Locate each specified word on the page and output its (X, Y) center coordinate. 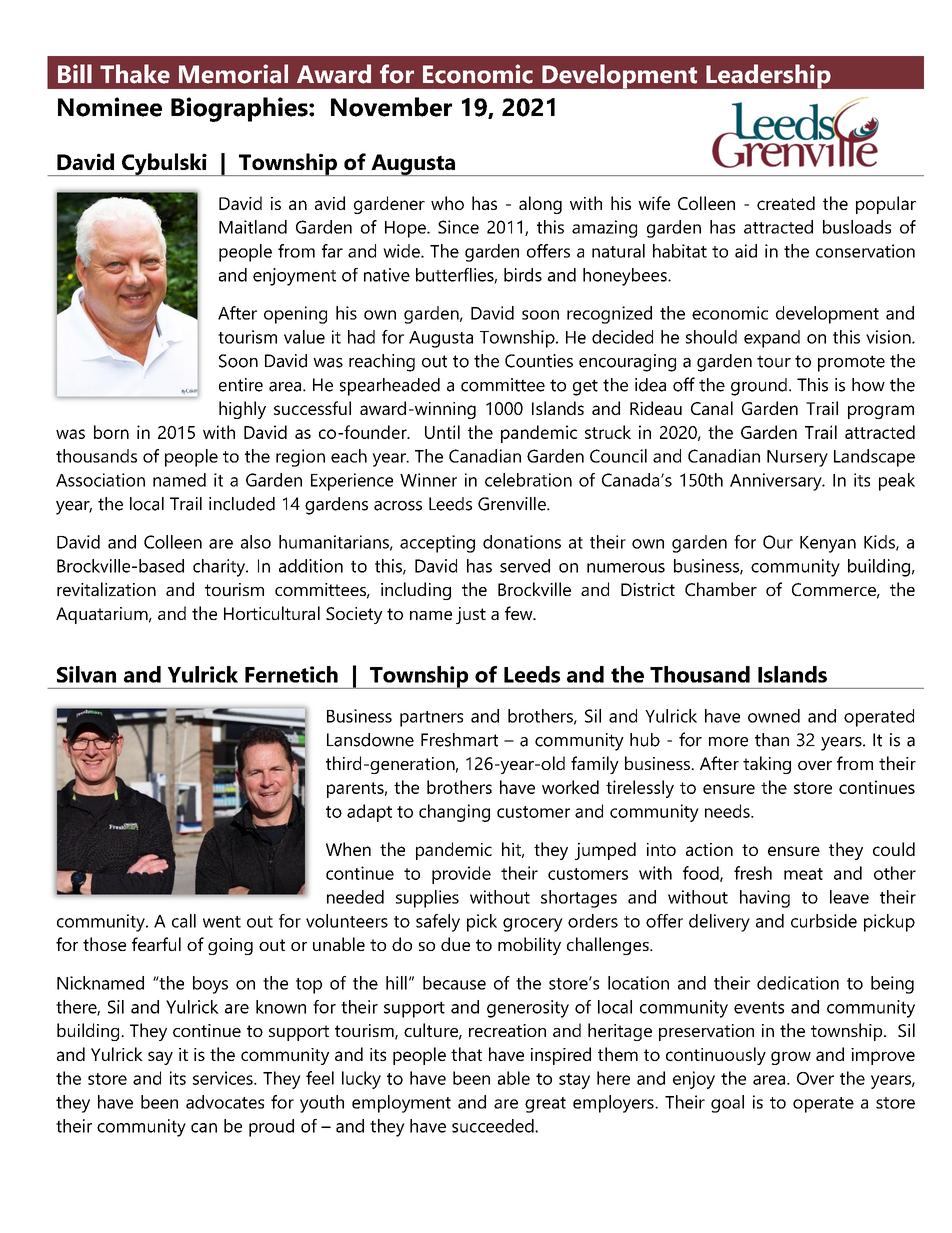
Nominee (110, 107)
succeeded (494, 1126)
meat (803, 874)
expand (772, 339)
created (786, 203)
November (391, 107)
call (184, 921)
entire (241, 385)
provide (461, 875)
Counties (539, 361)
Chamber (721, 589)
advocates (225, 1102)
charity (220, 568)
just (471, 615)
